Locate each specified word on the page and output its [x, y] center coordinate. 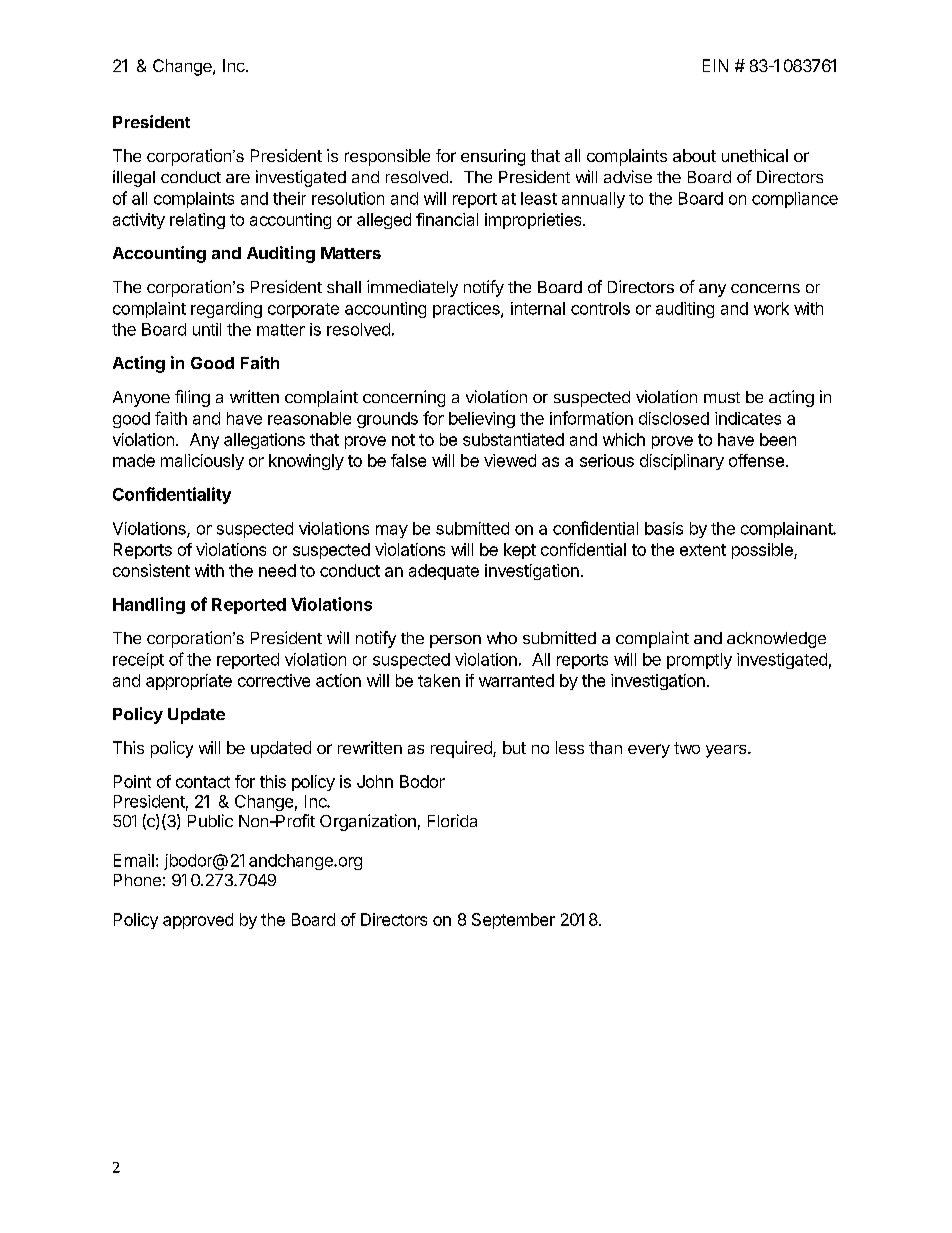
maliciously [202, 462]
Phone [137, 880]
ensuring [493, 157]
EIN [715, 65]
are [238, 178]
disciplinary [682, 462]
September [513, 921]
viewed [510, 460]
